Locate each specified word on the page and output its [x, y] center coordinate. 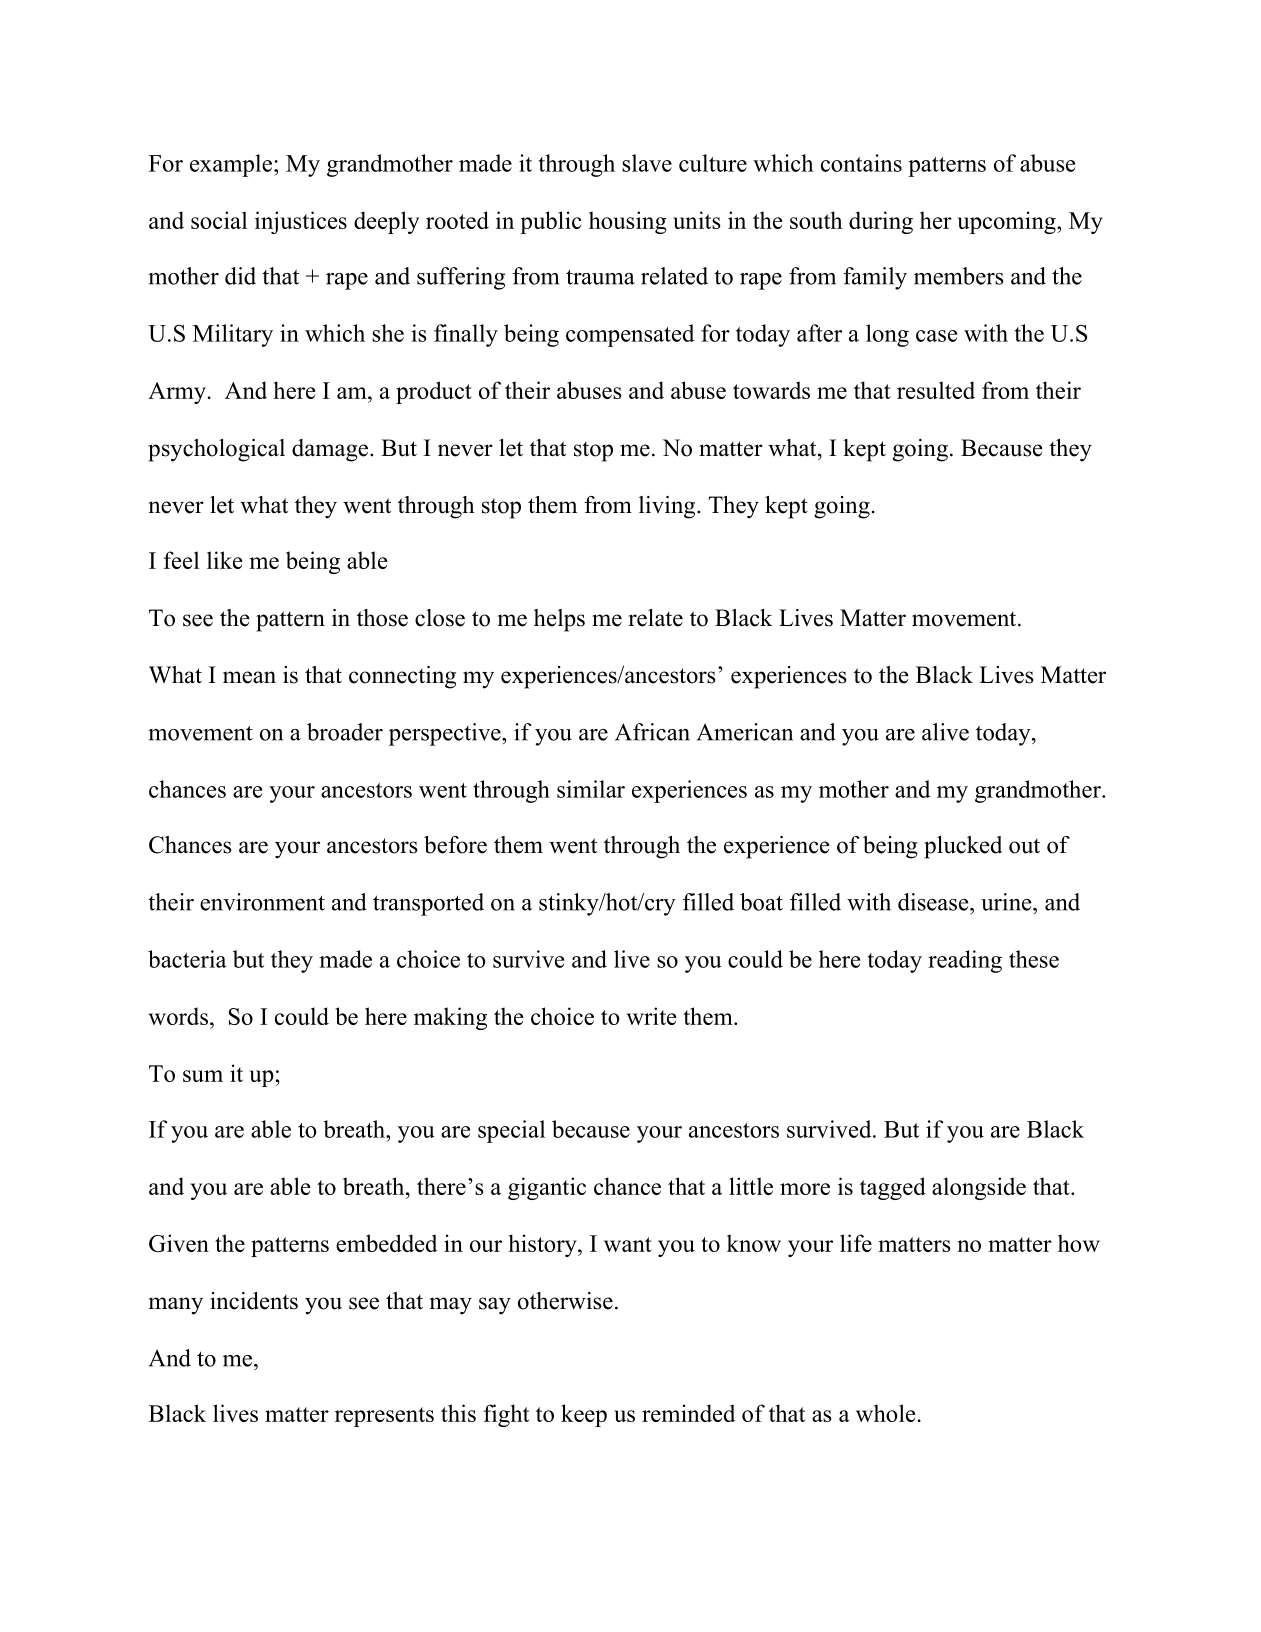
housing [628, 222]
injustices [301, 222]
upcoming [1007, 222]
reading [965, 961]
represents [384, 1417]
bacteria [187, 959]
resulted [936, 390]
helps [559, 620]
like [225, 560]
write [652, 1016]
